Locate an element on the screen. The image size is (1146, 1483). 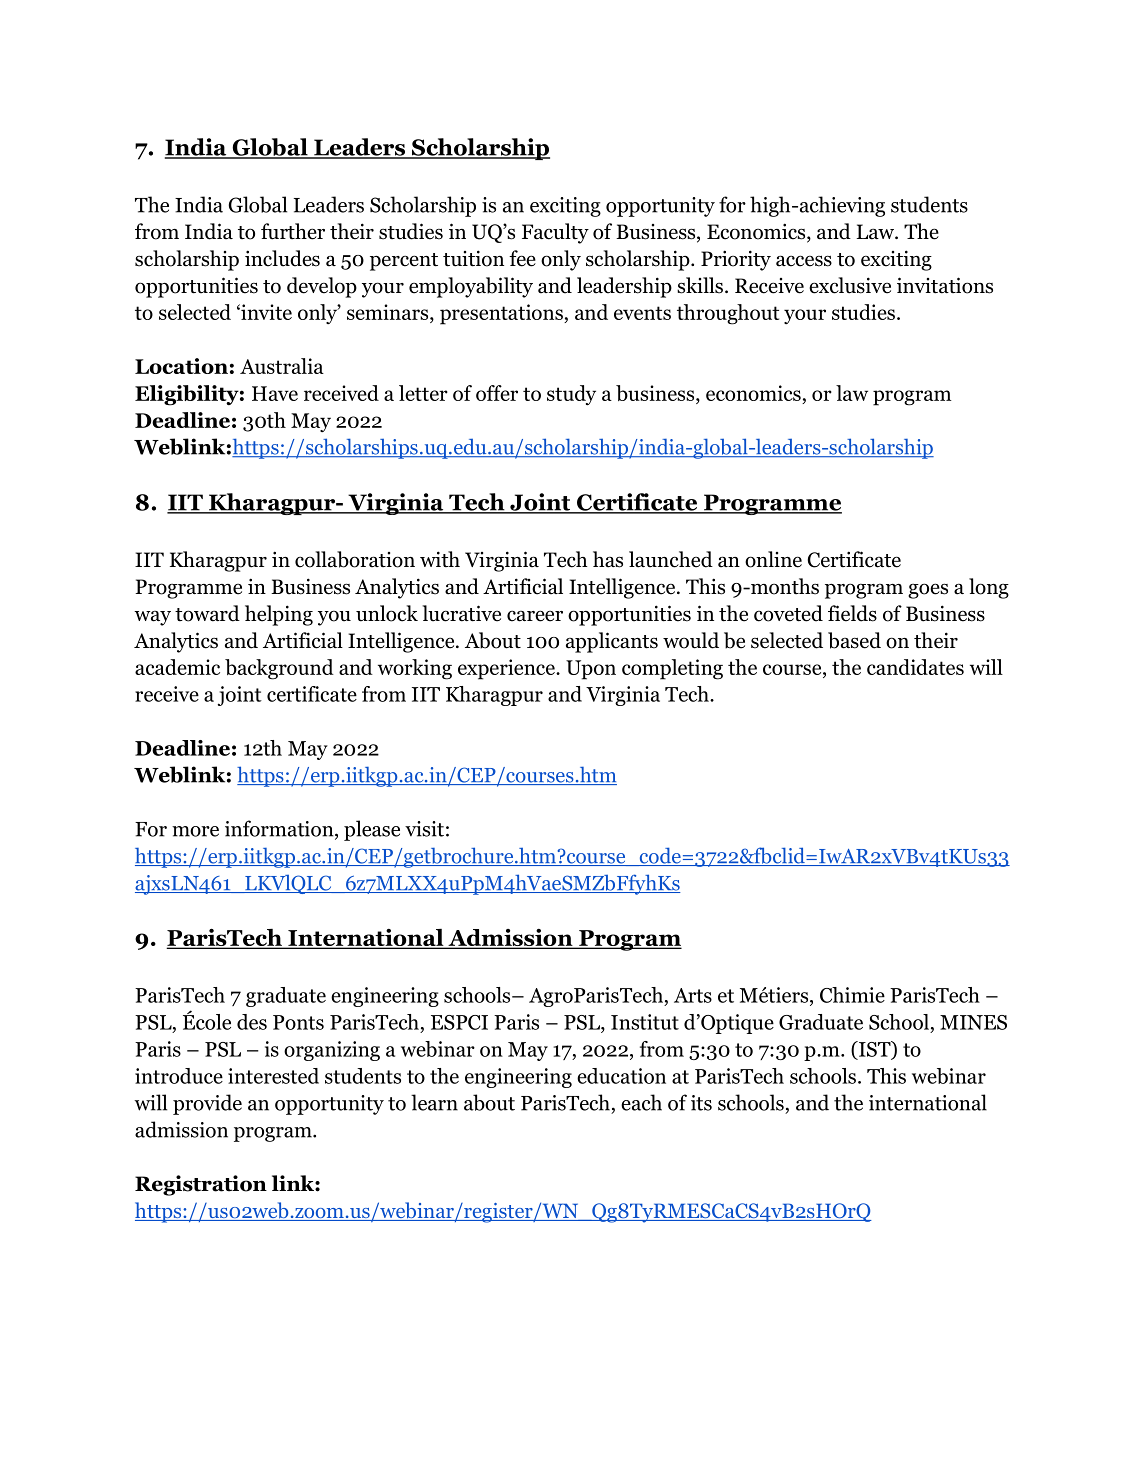
each is located at coordinates (641, 1102).
